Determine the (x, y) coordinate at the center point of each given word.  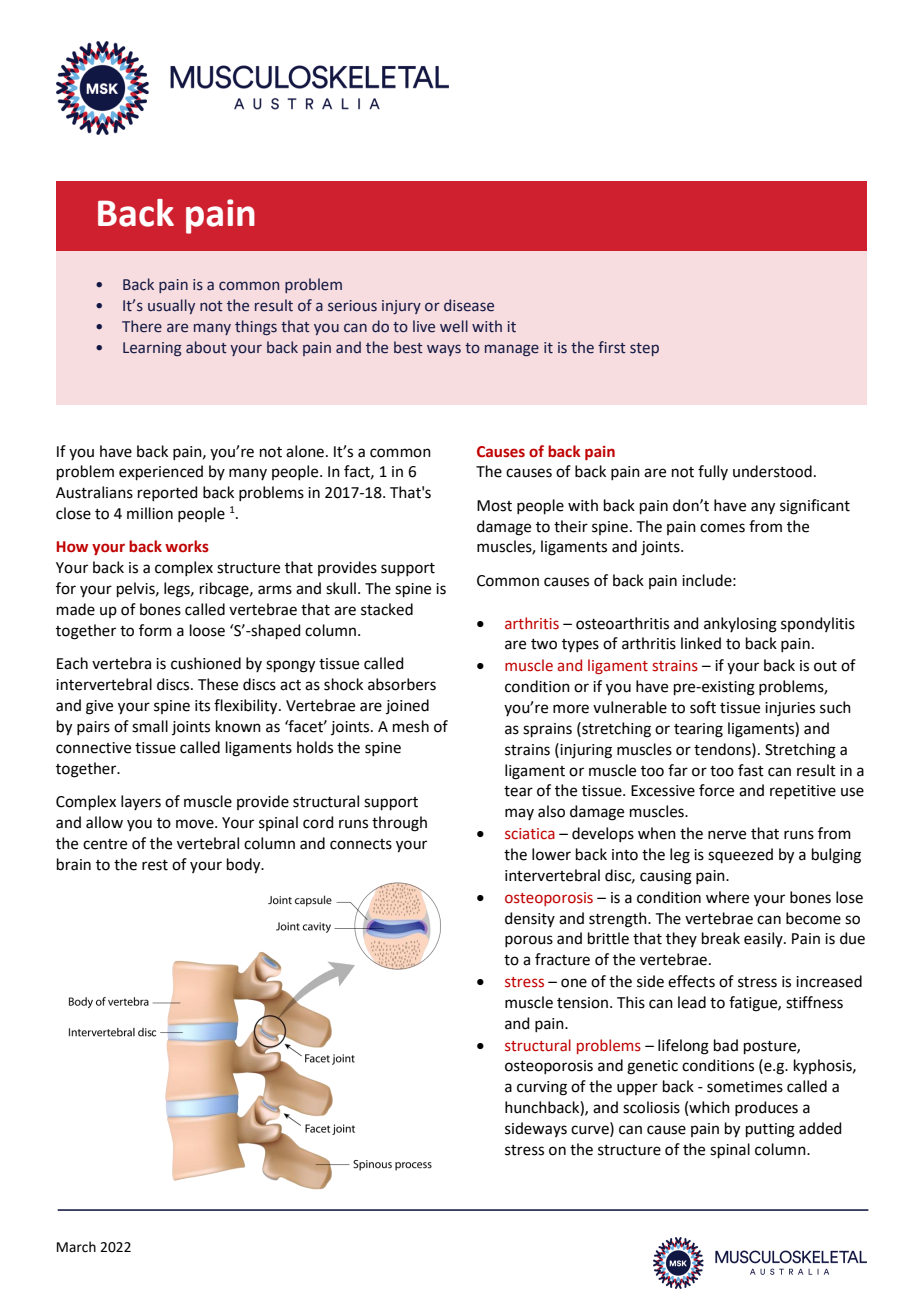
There (142, 326)
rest (155, 865)
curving (542, 1088)
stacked (387, 609)
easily (764, 939)
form (155, 630)
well (454, 326)
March (76, 1247)
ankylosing (740, 625)
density (530, 919)
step (644, 349)
